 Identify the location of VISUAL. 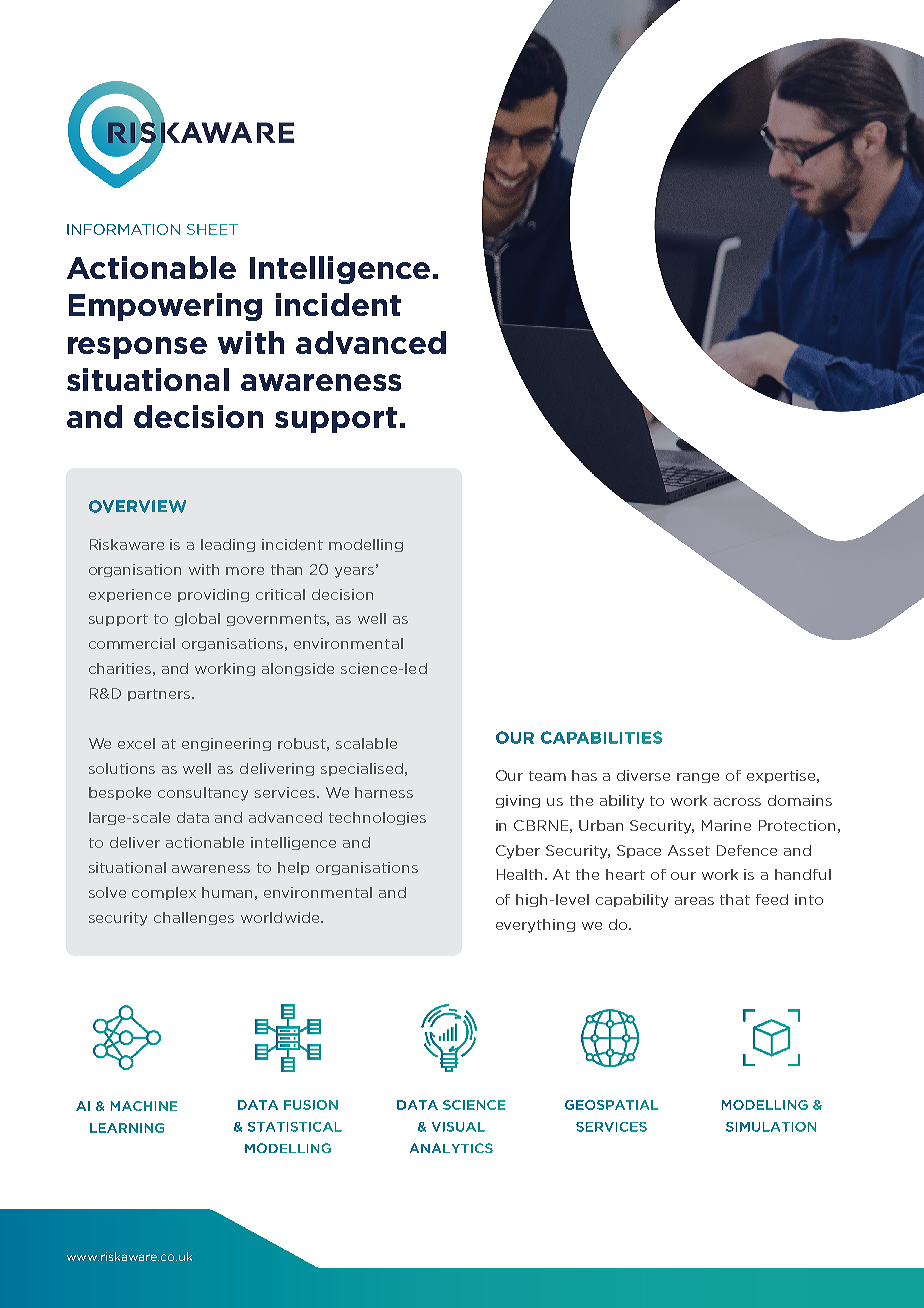
(458, 1127).
